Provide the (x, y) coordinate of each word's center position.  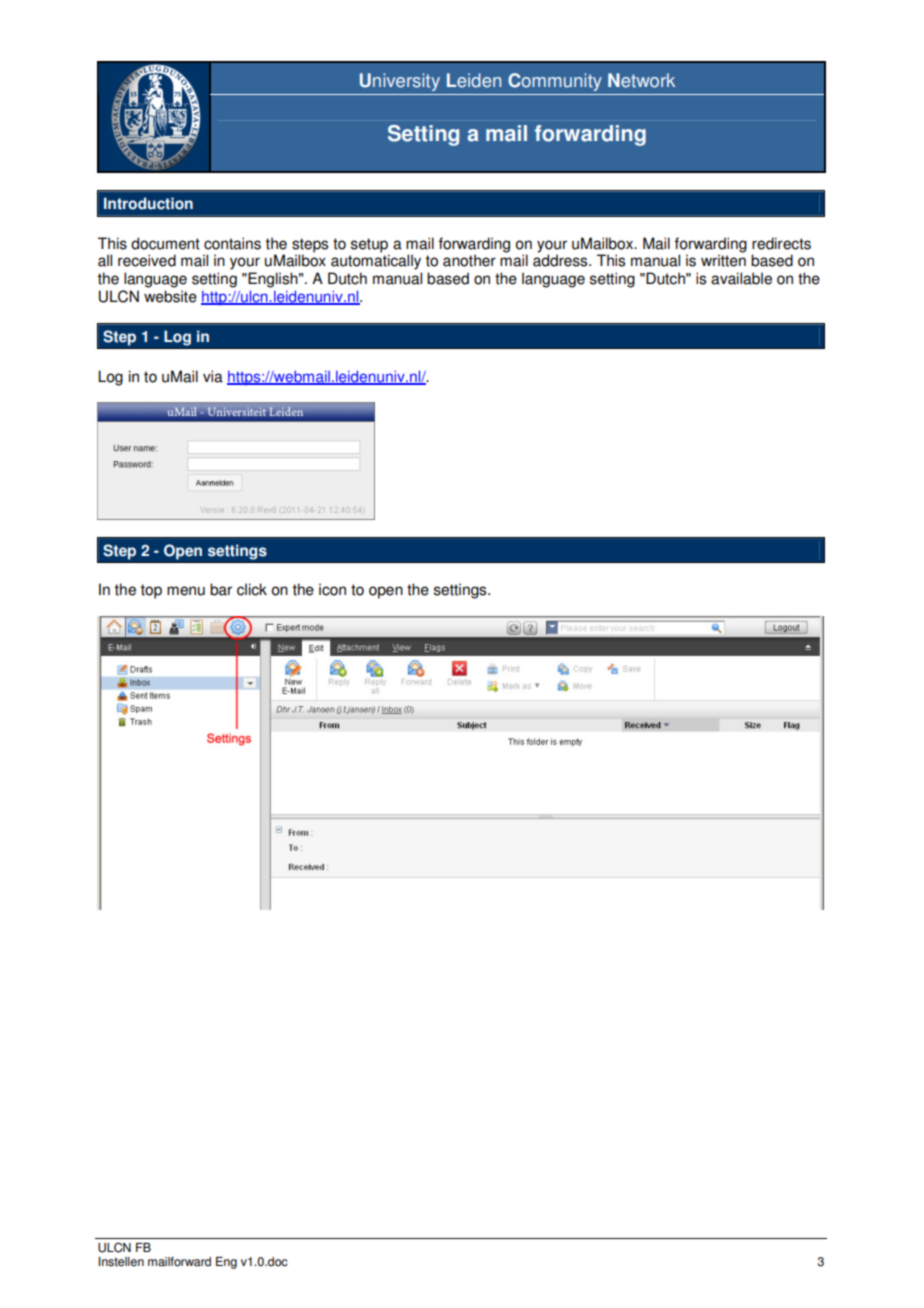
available (741, 278)
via (213, 376)
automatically (376, 262)
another (469, 260)
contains (232, 243)
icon (332, 589)
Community (555, 82)
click (252, 589)
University (400, 82)
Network (641, 80)
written (723, 260)
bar (221, 589)
